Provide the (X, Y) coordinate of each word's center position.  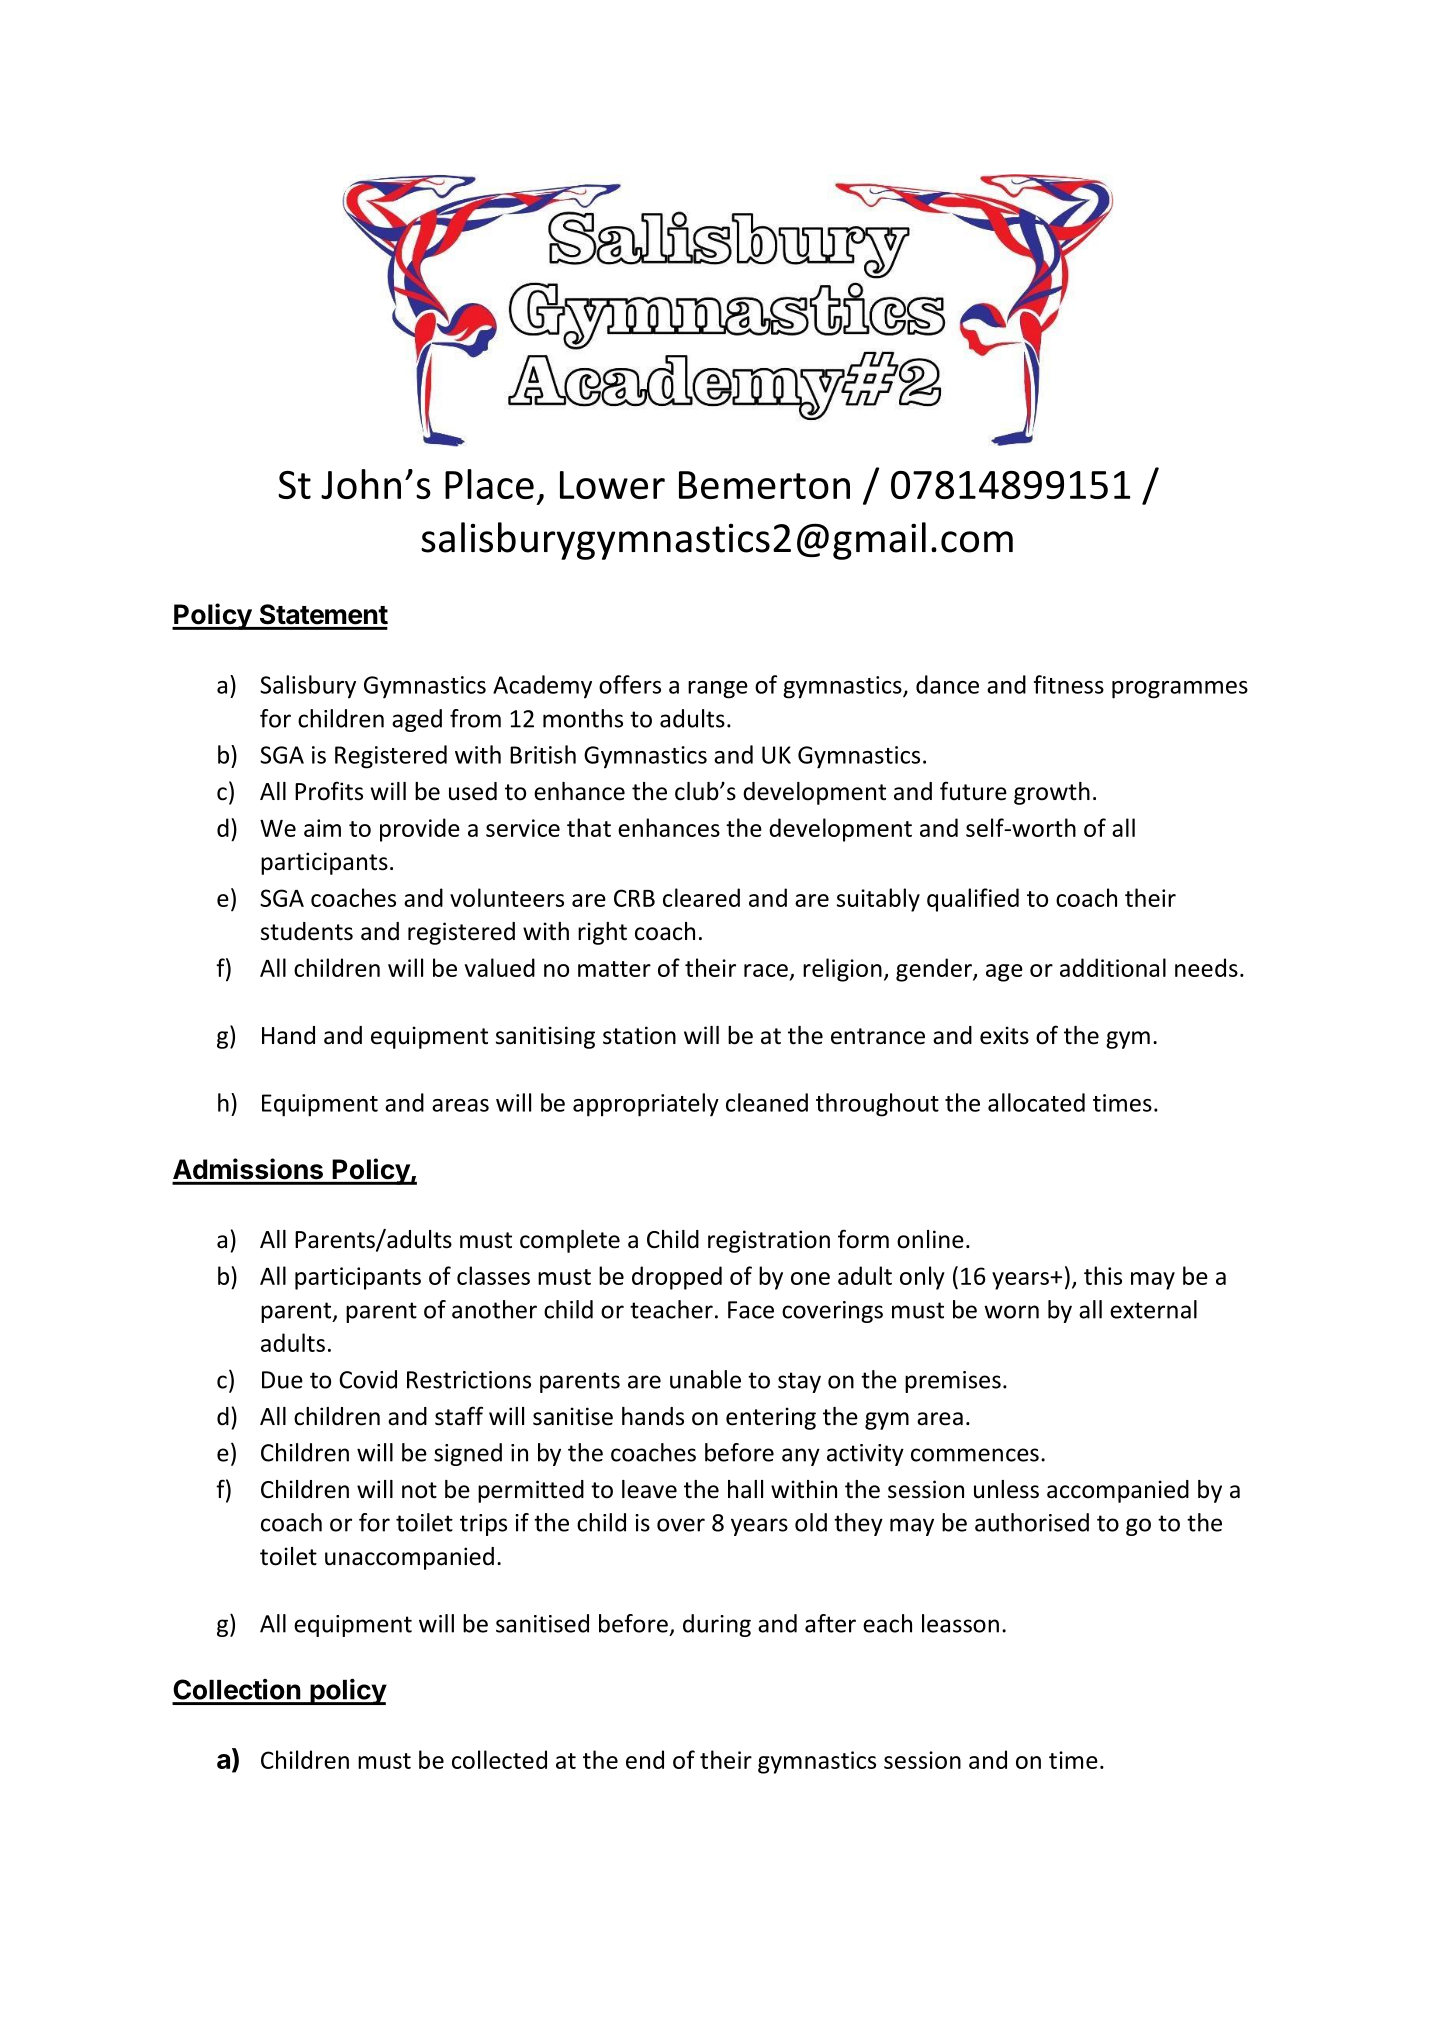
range (718, 690)
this (1103, 1275)
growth (1052, 793)
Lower (612, 485)
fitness (1069, 684)
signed (468, 1454)
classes (493, 1275)
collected (499, 1759)
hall (745, 1489)
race (766, 970)
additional (1113, 967)
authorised (1032, 1522)
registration (769, 1241)
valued (500, 967)
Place (489, 484)
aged (417, 720)
